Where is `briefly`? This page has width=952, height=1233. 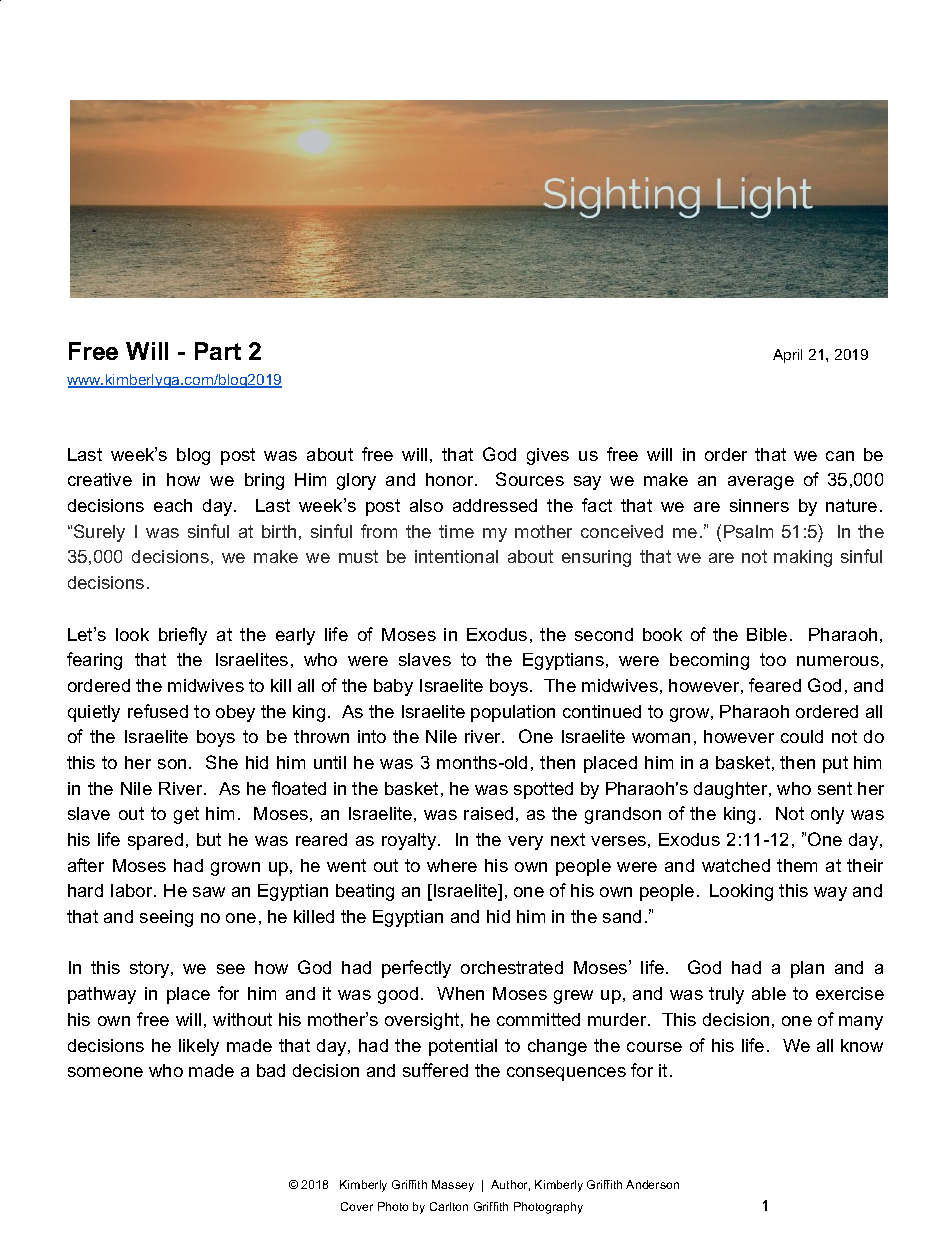 briefly is located at coordinates (183, 636).
